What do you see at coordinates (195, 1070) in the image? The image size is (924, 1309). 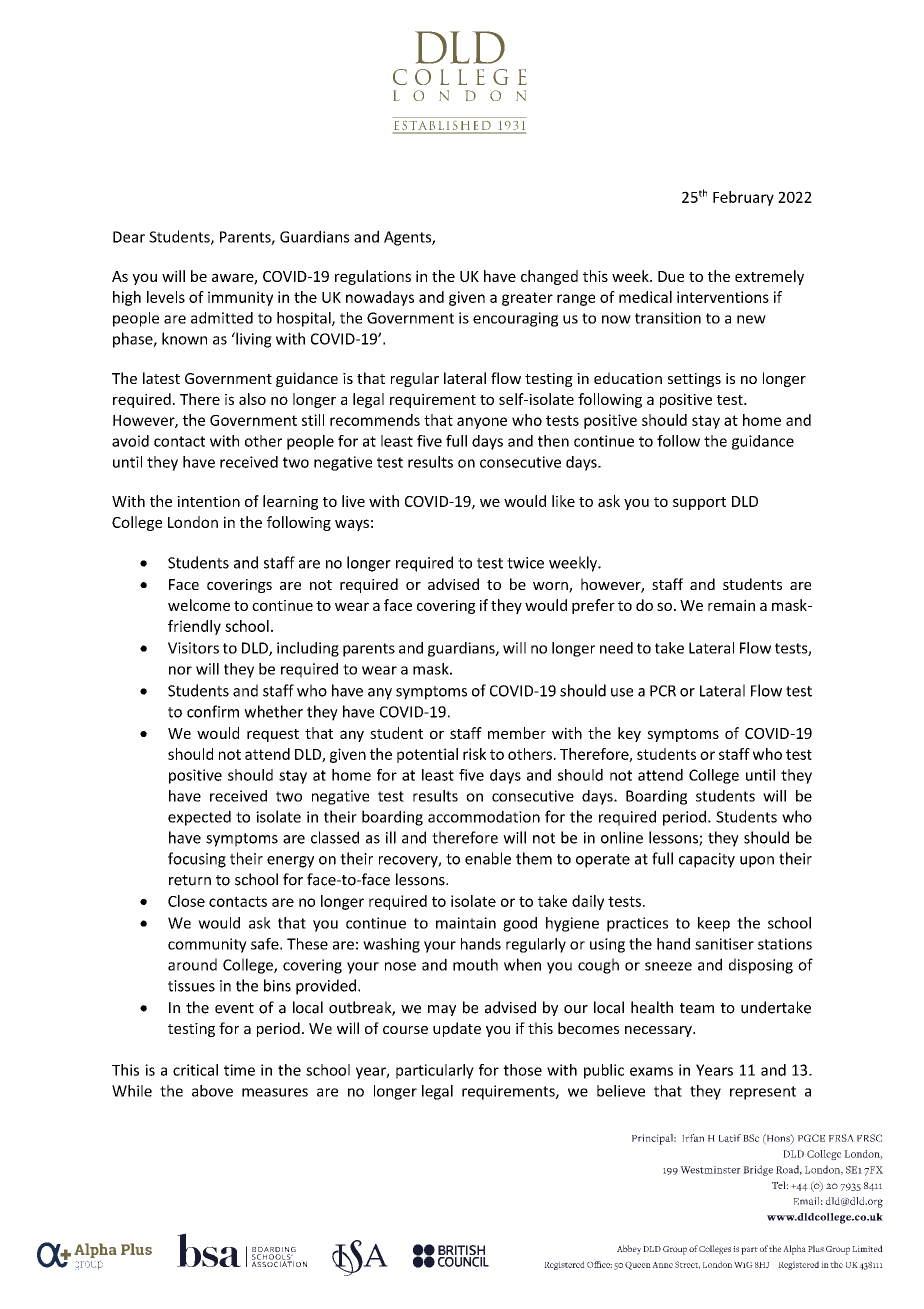 I see `critical` at bounding box center [195, 1070].
